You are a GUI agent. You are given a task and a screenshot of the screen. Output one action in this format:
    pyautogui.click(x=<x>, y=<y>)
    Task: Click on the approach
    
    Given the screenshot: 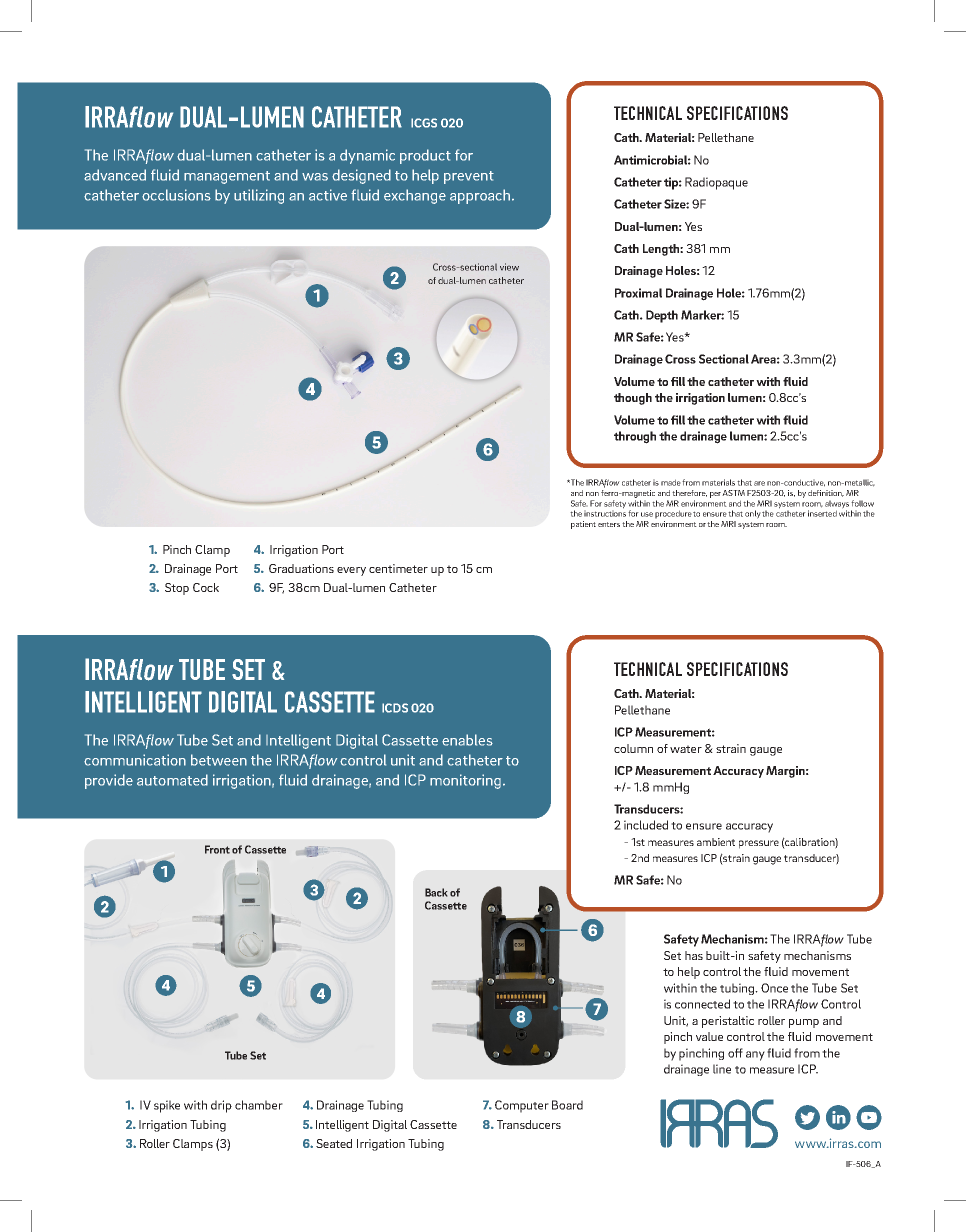 What is the action you would take?
    pyautogui.click(x=480, y=196)
